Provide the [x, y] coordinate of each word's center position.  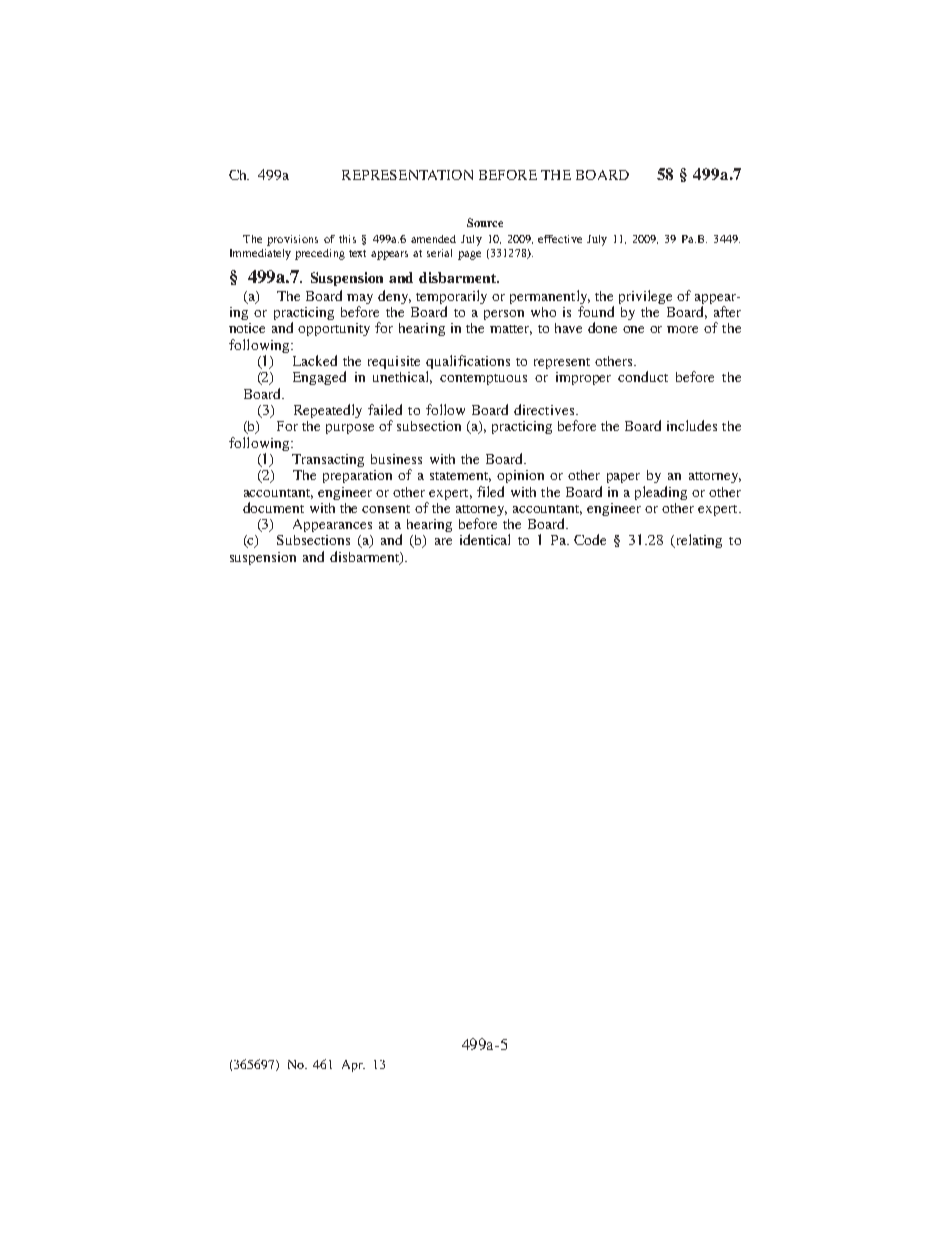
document [273, 507]
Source [485, 222]
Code [590, 539]
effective [560, 239]
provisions [292, 240]
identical [485, 539]
